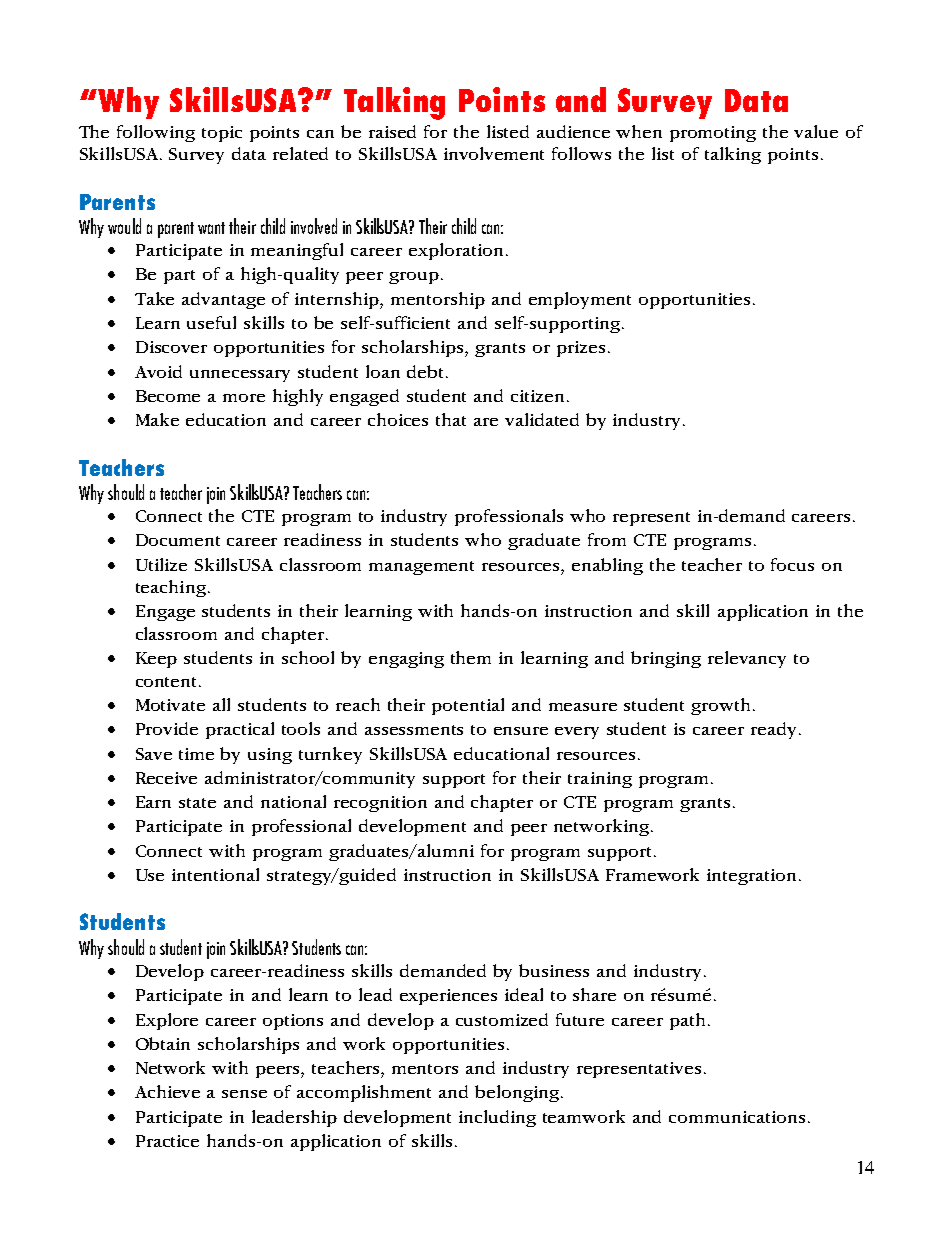 The height and width of the page is (1233, 952). What do you see at coordinates (380, 804) in the page?
I see `recognition` at bounding box center [380, 804].
